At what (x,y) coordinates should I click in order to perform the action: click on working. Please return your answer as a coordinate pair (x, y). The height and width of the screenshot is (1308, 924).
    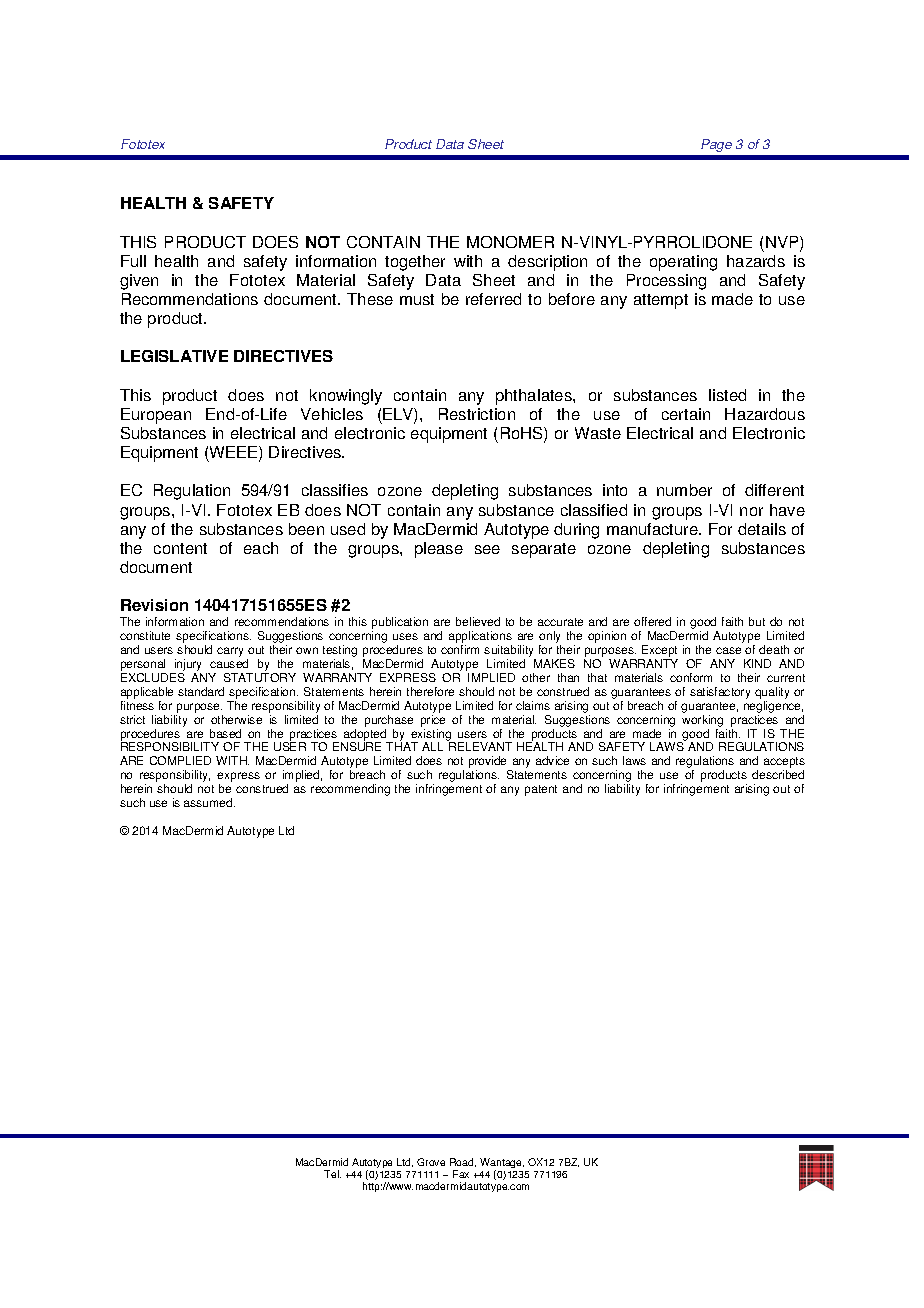
    Looking at the image, I should click on (702, 721).
